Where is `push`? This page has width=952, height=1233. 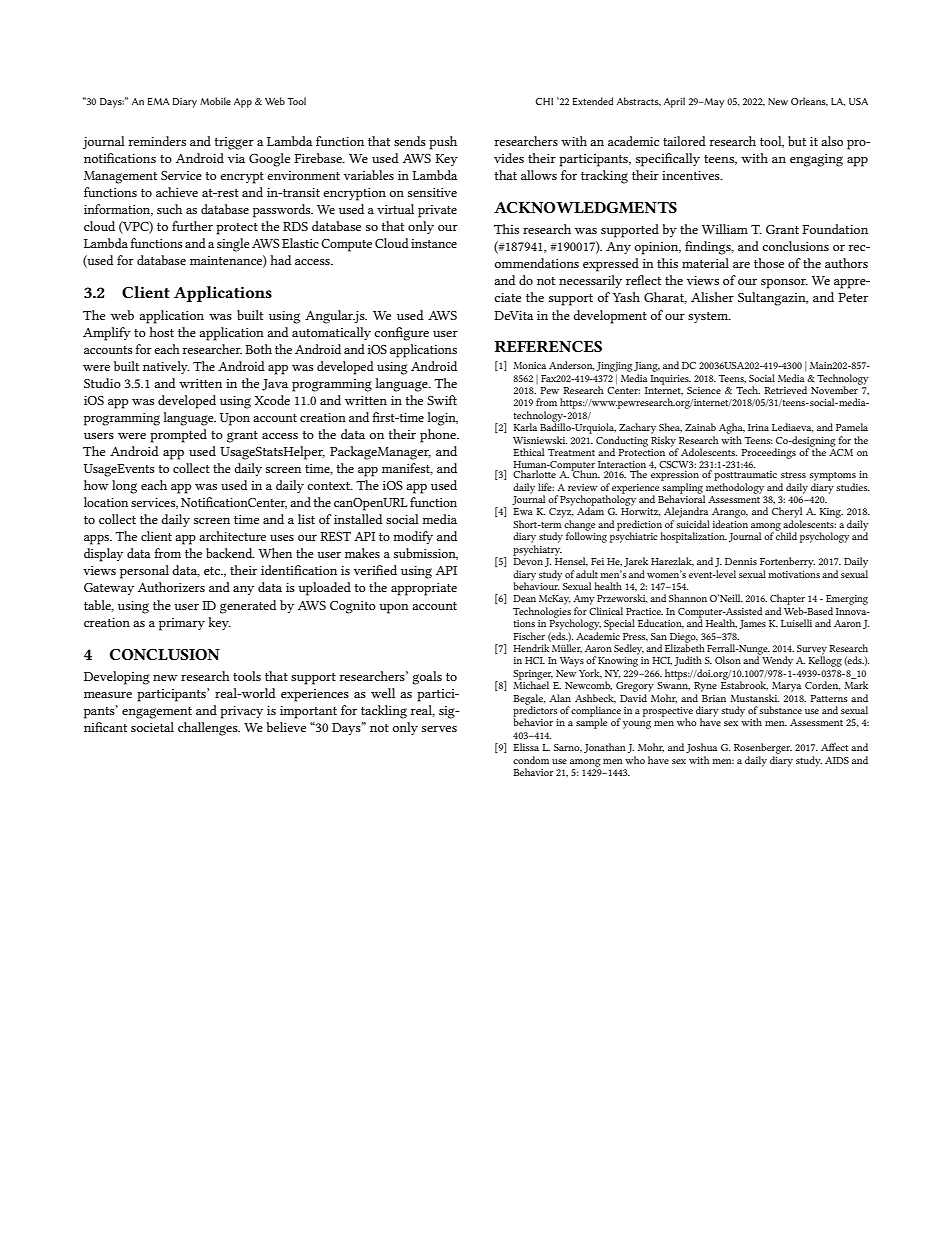
push is located at coordinates (443, 143).
